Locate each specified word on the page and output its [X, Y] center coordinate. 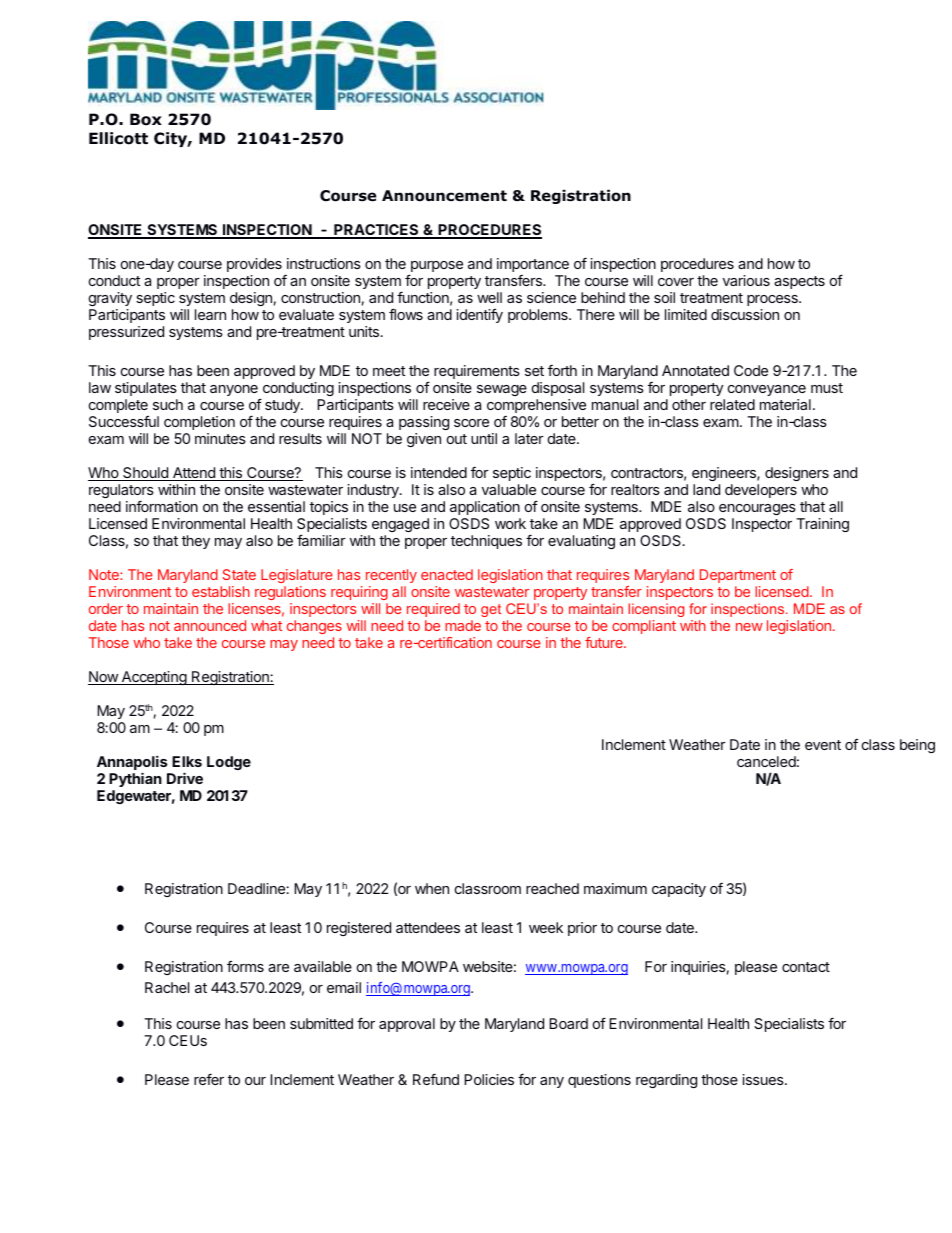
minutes [220, 438]
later [529, 438]
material [785, 404]
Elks [187, 761]
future [605, 642]
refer [209, 1079]
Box [146, 119]
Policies [489, 1079]
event [823, 745]
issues [764, 1079]
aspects [799, 282]
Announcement [444, 196]
